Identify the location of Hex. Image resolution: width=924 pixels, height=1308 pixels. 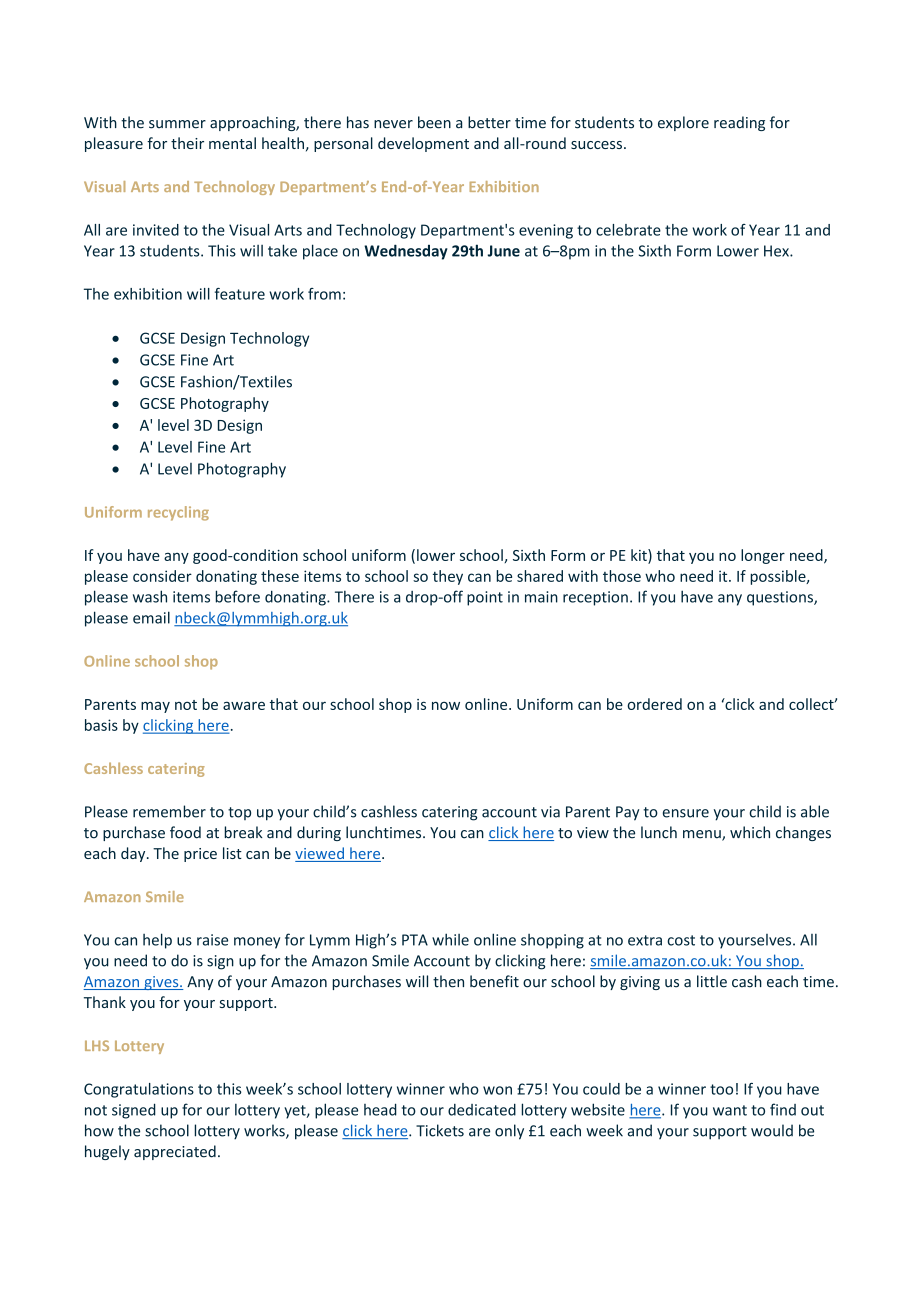
(777, 251).
